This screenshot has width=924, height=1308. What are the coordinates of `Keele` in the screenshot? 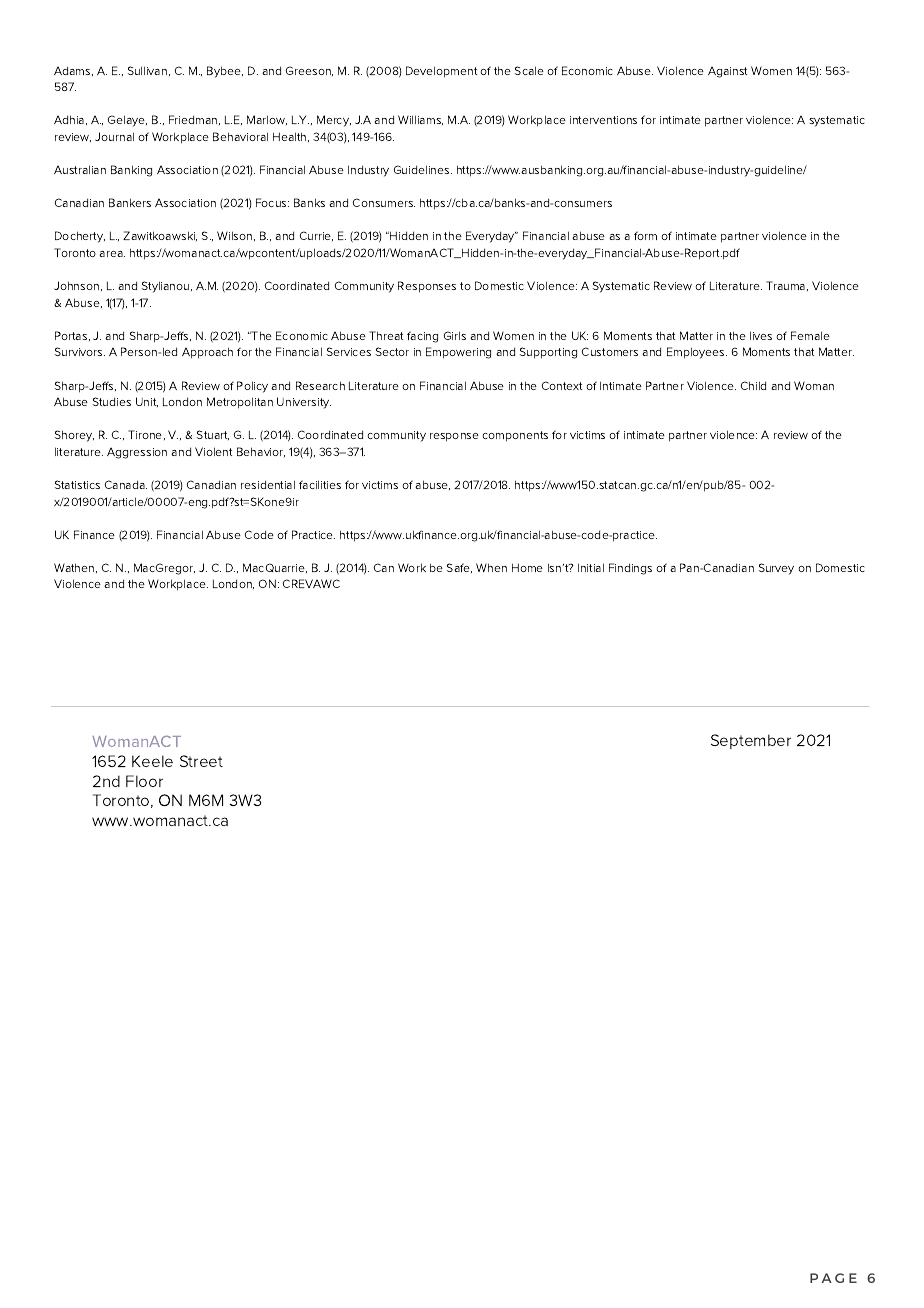 It's located at (152, 761).
